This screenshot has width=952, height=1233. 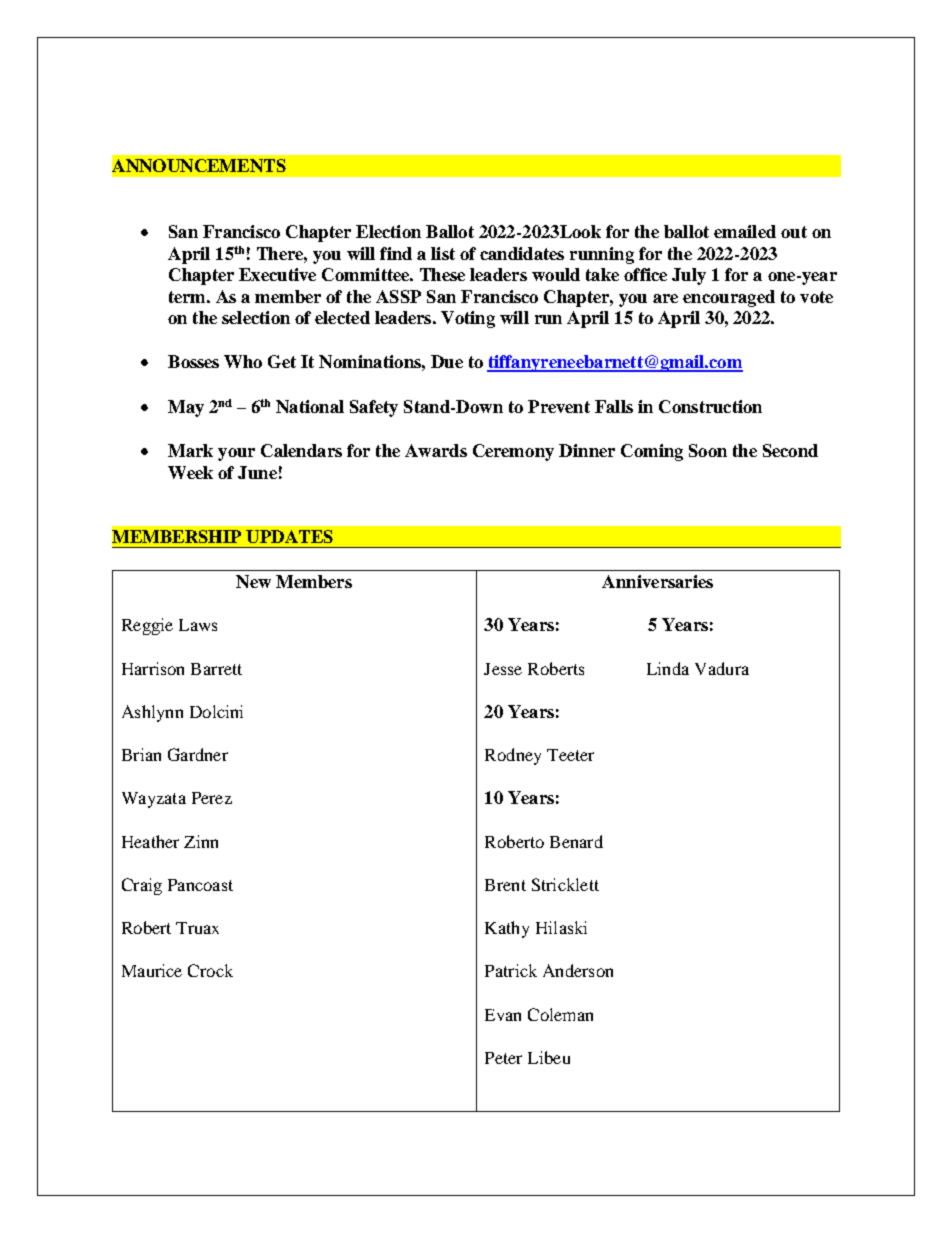 I want to click on Jesse, so click(x=503, y=669).
